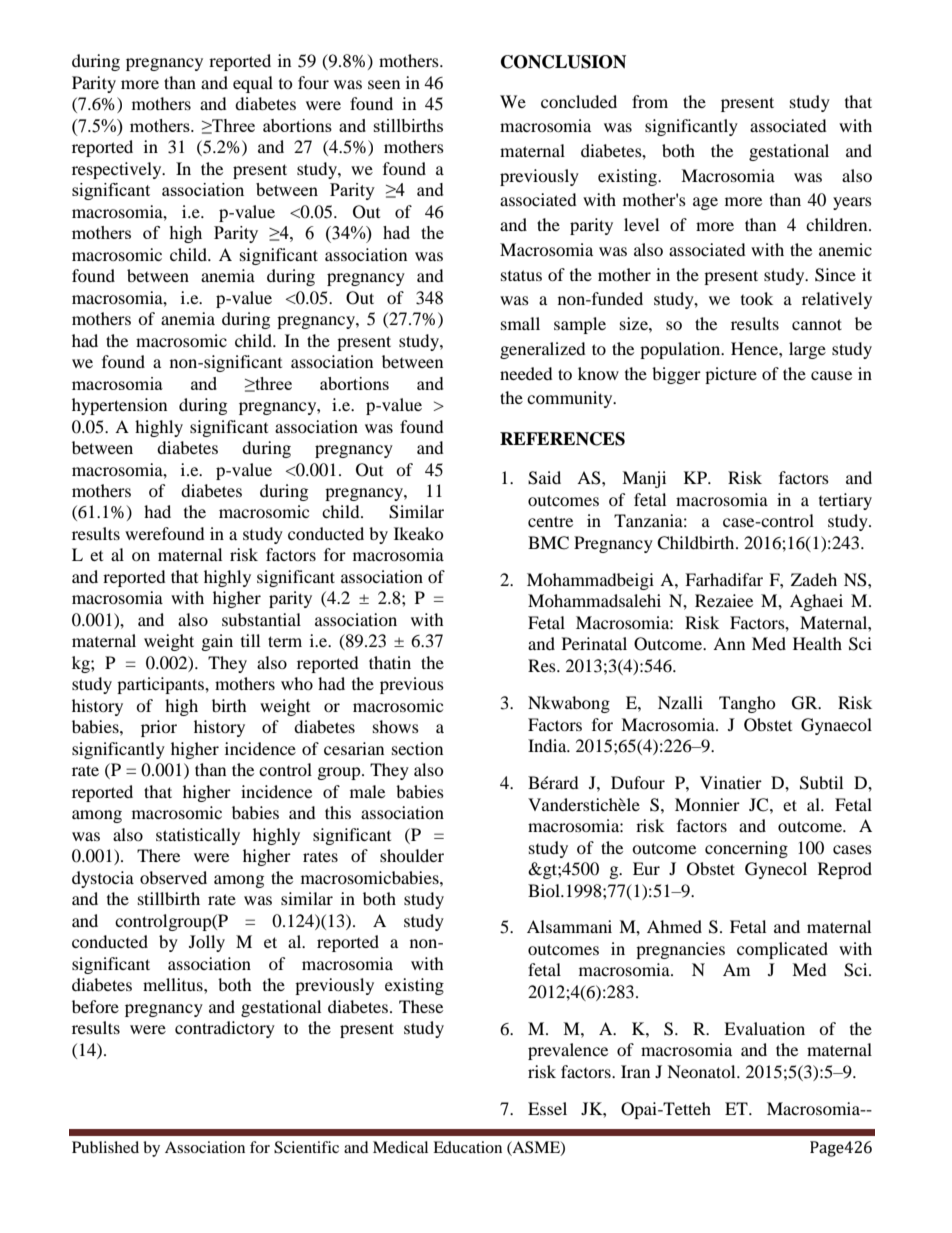 The height and width of the screenshot is (1233, 952). I want to click on concerning, so click(746, 849).
